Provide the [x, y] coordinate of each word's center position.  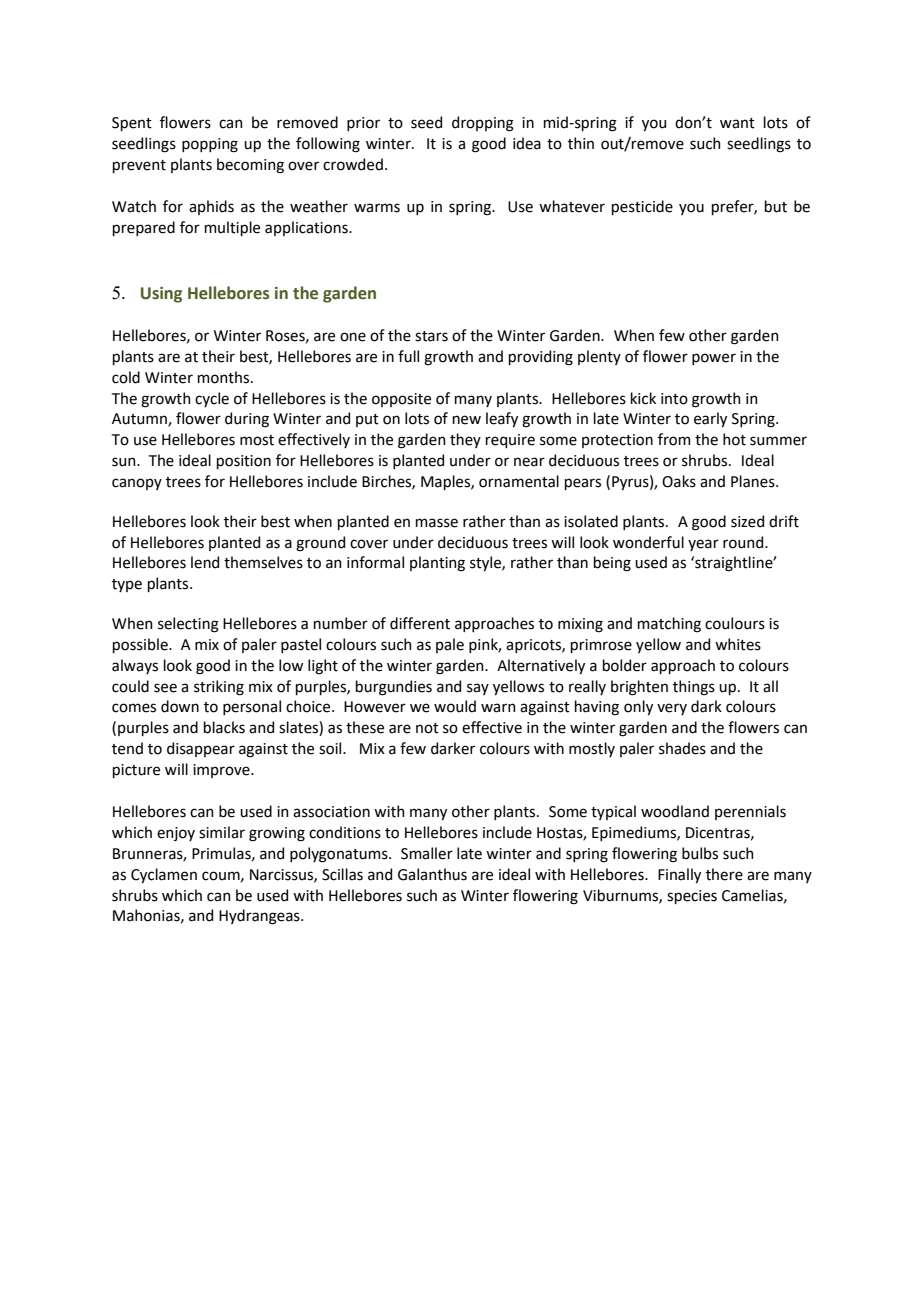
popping [210, 145]
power [714, 359]
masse [437, 523]
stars [431, 336]
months [225, 377]
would [455, 706]
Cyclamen [164, 875]
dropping [483, 124]
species [692, 897]
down [180, 706]
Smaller [427, 853]
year [703, 545]
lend [205, 562]
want [737, 123]
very [672, 709]
